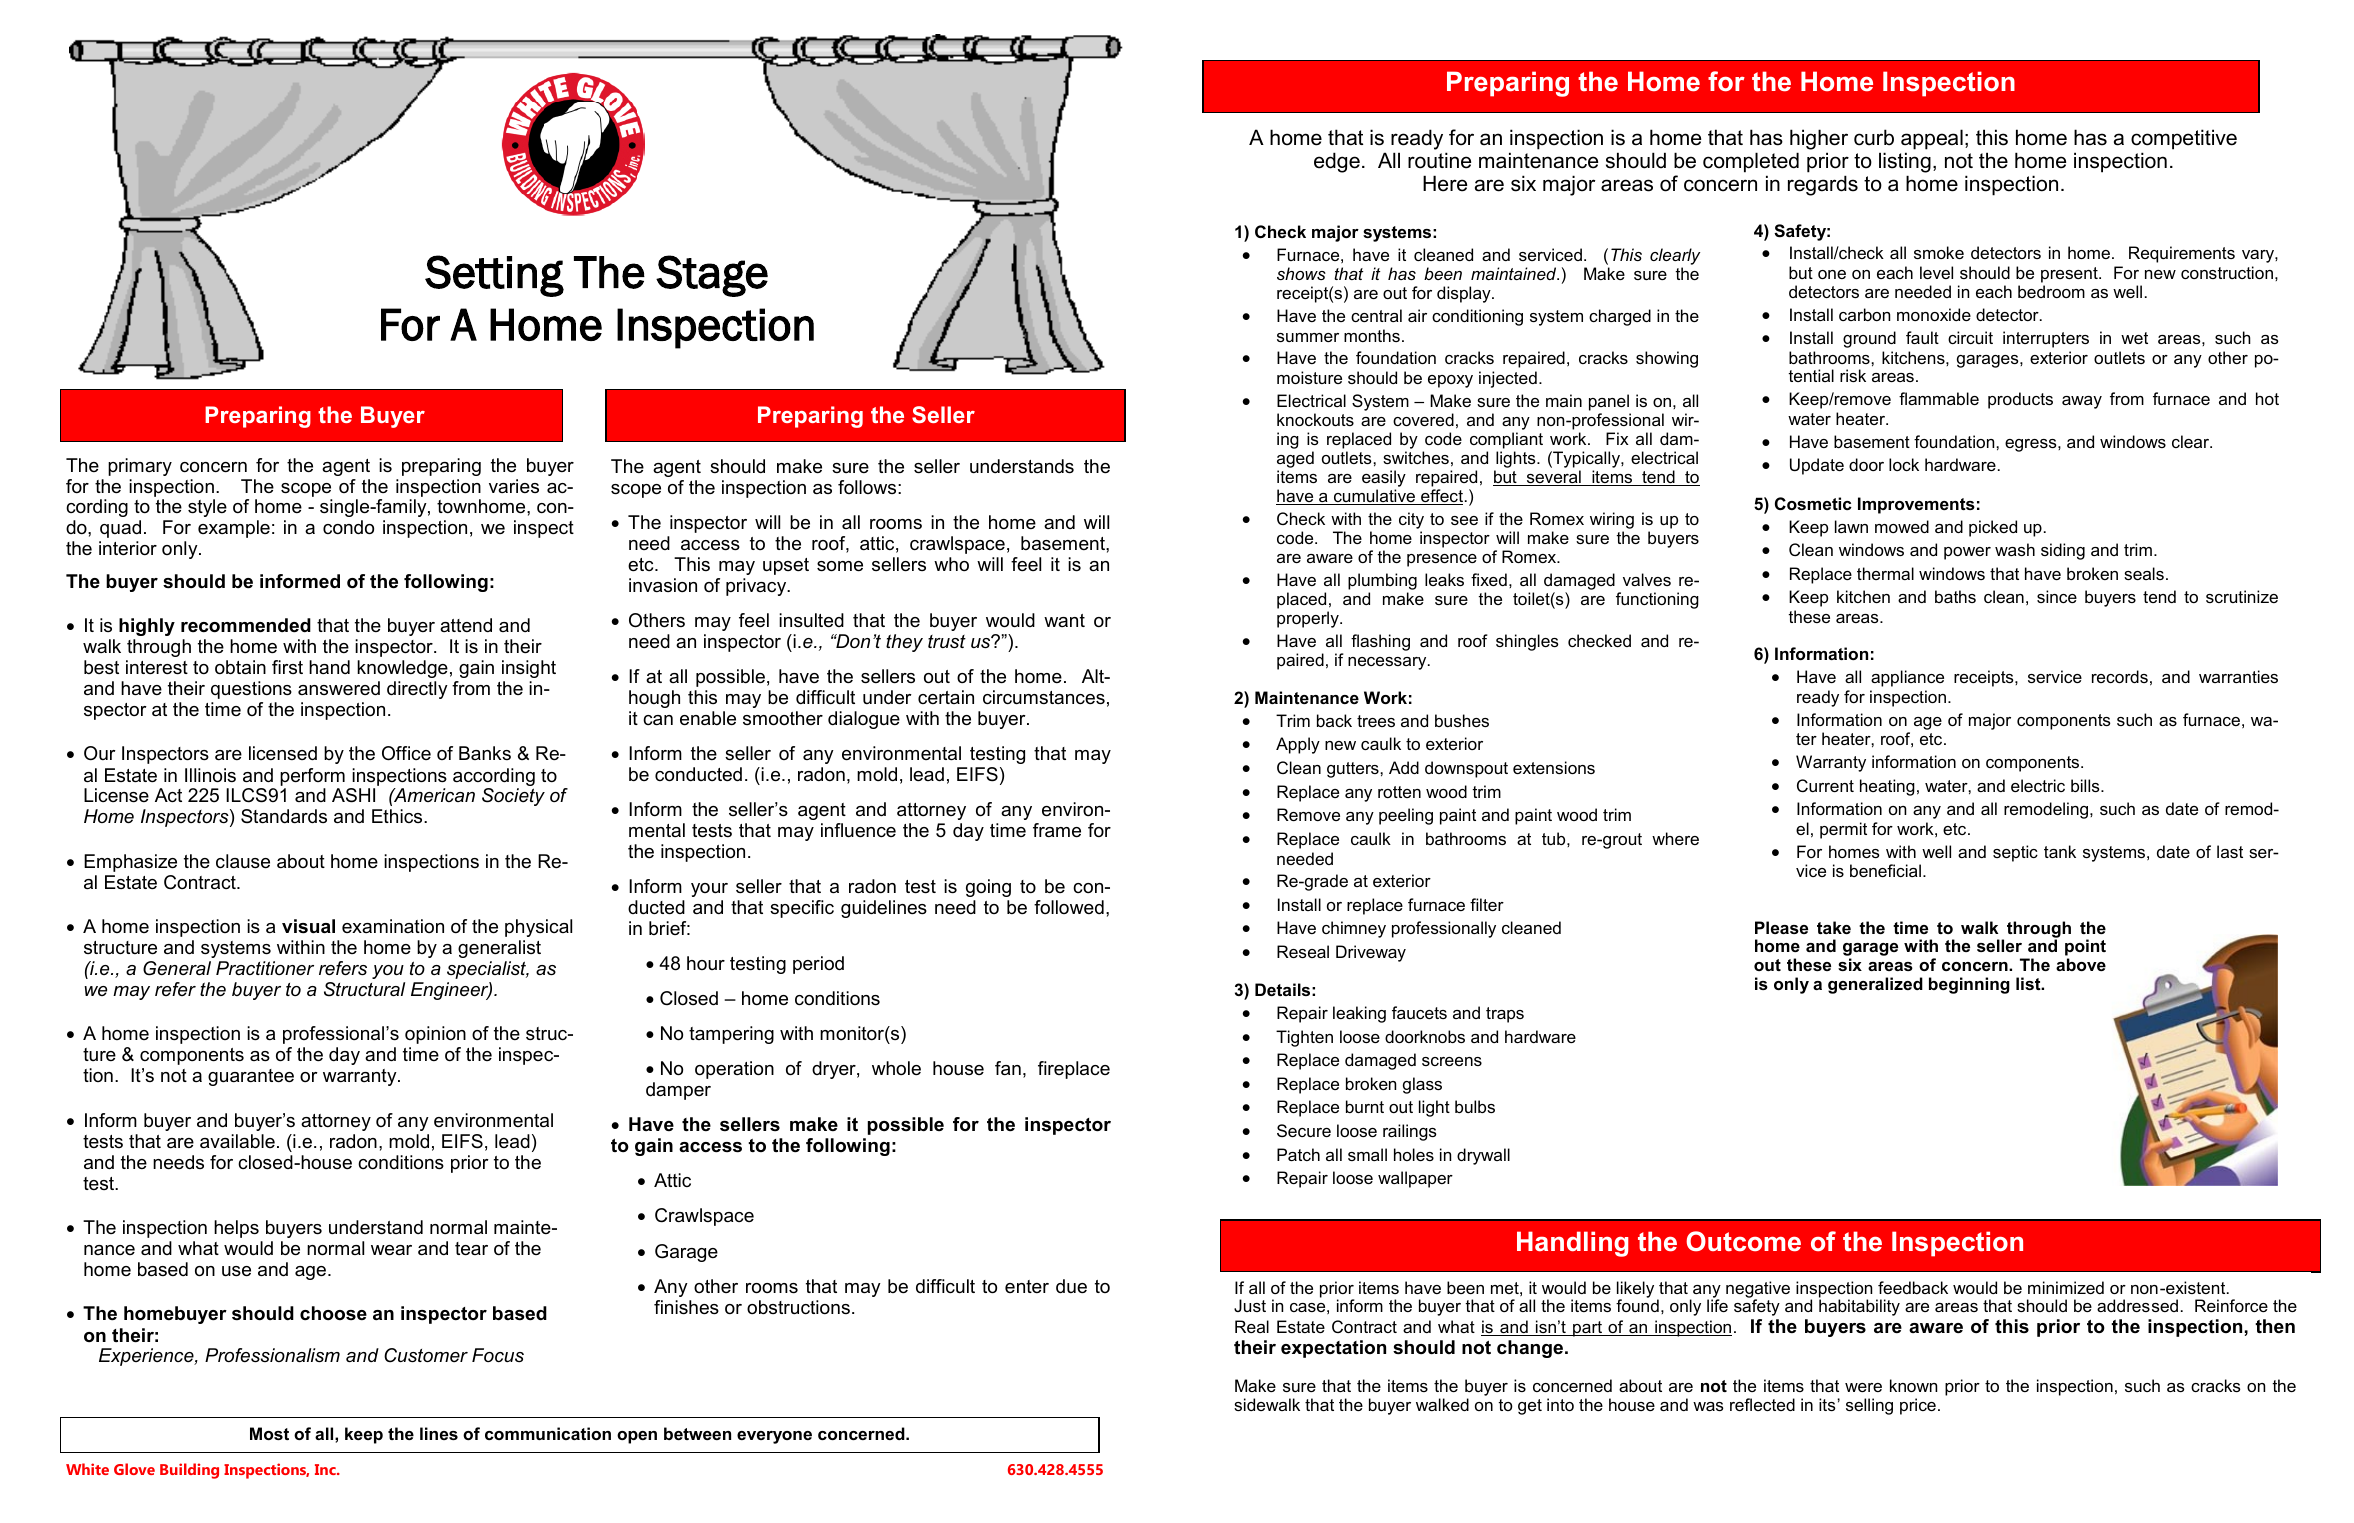 This screenshot has height=1523, width=2354. What do you see at coordinates (1252, 1326) in the screenshot?
I see `Real` at bounding box center [1252, 1326].
